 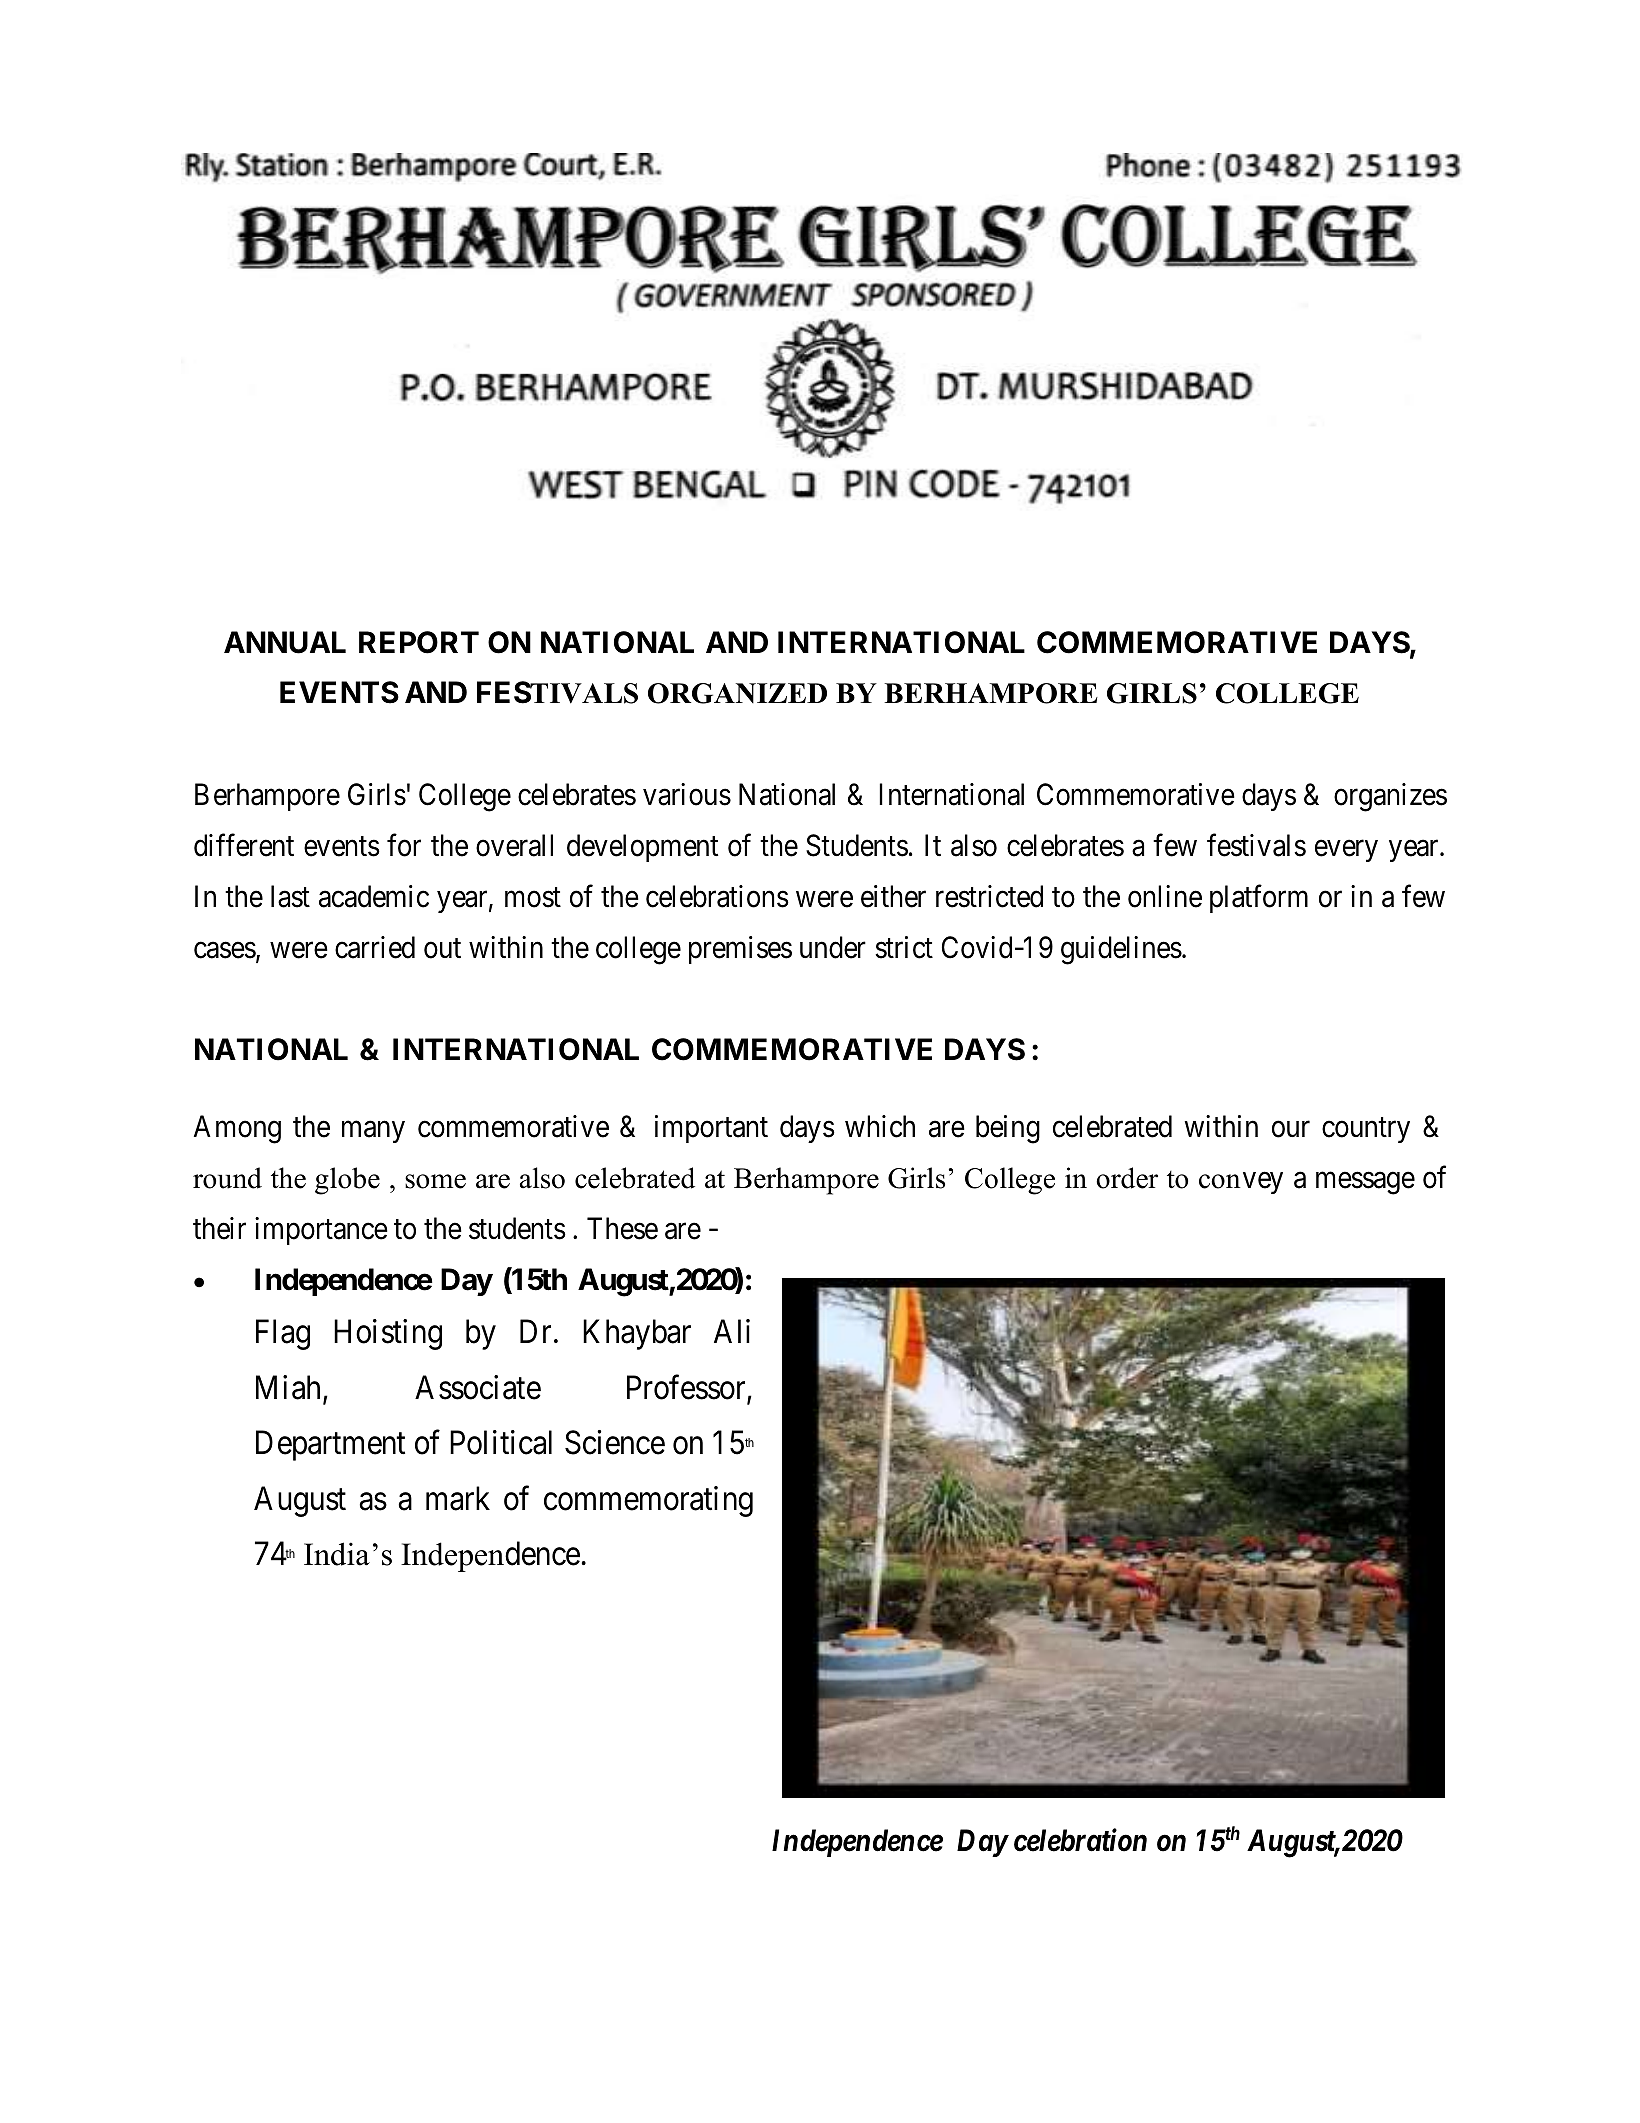 I want to click on commemorating, so click(x=648, y=1501).
